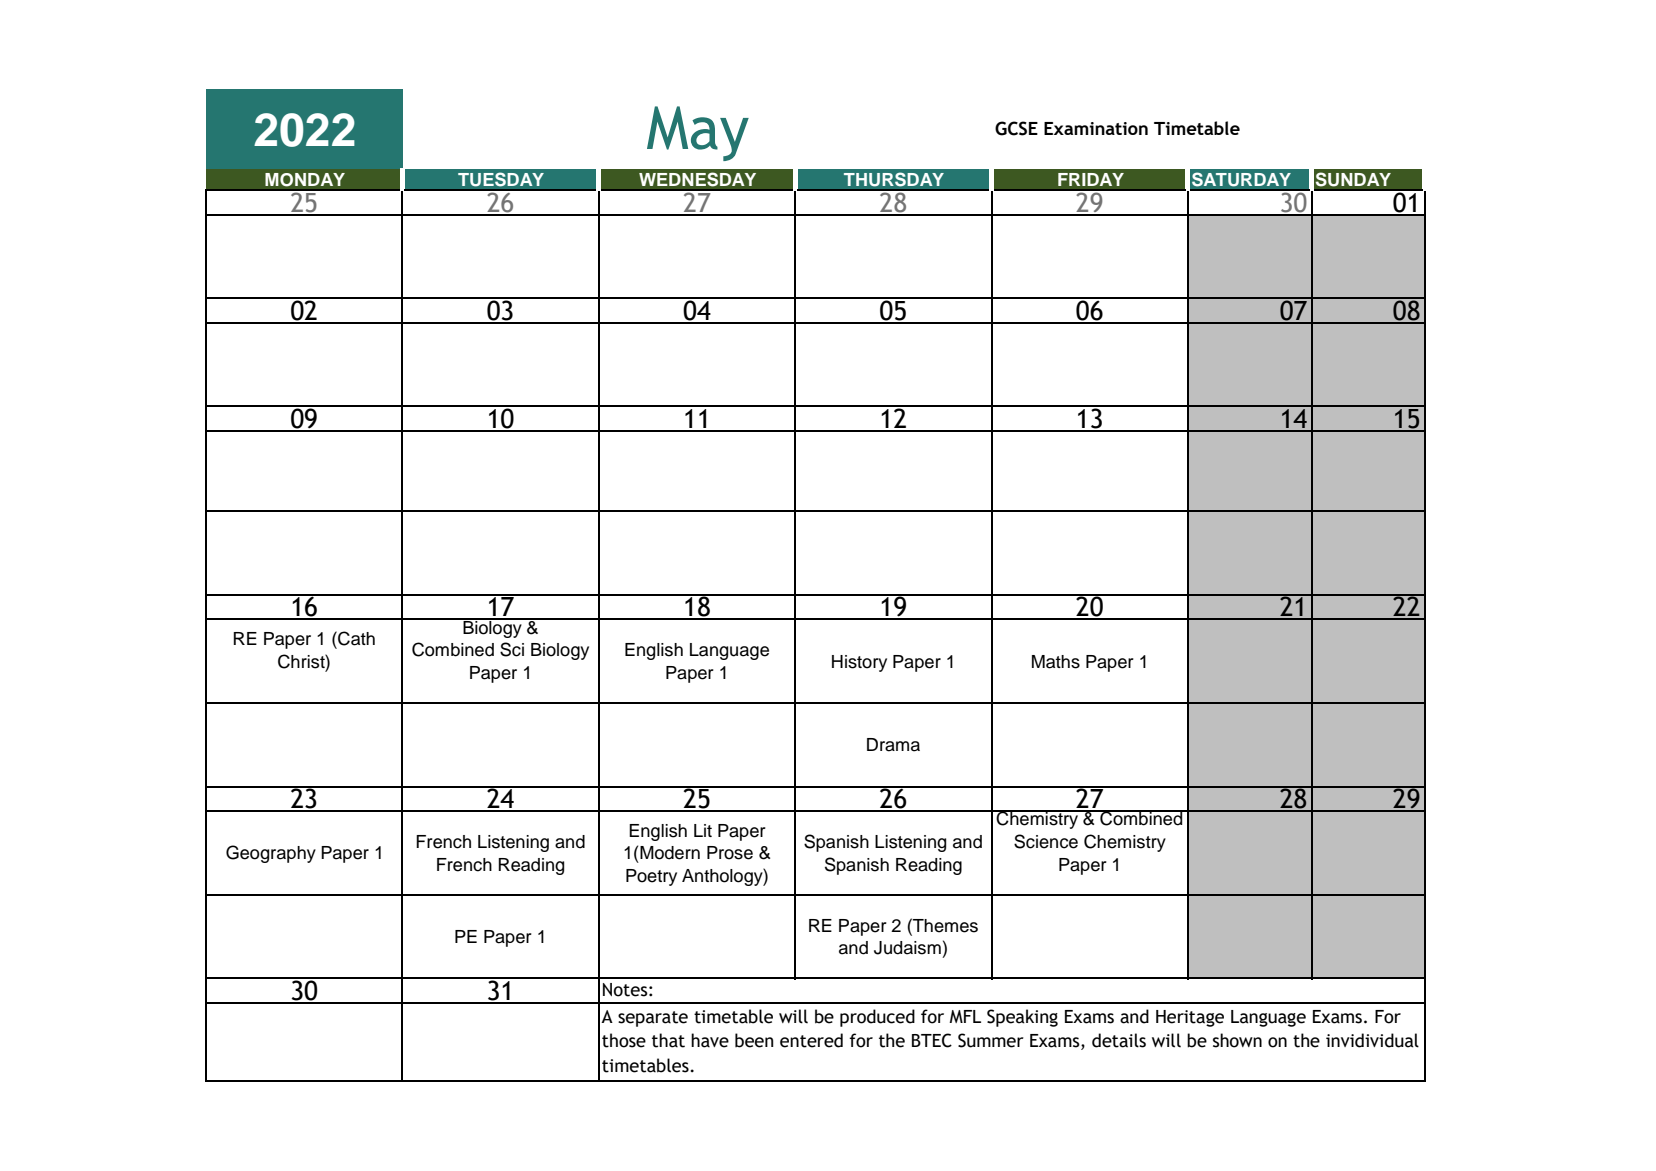 The height and width of the document is (1171, 1656). I want to click on FRIDAY, so click(1091, 179).
